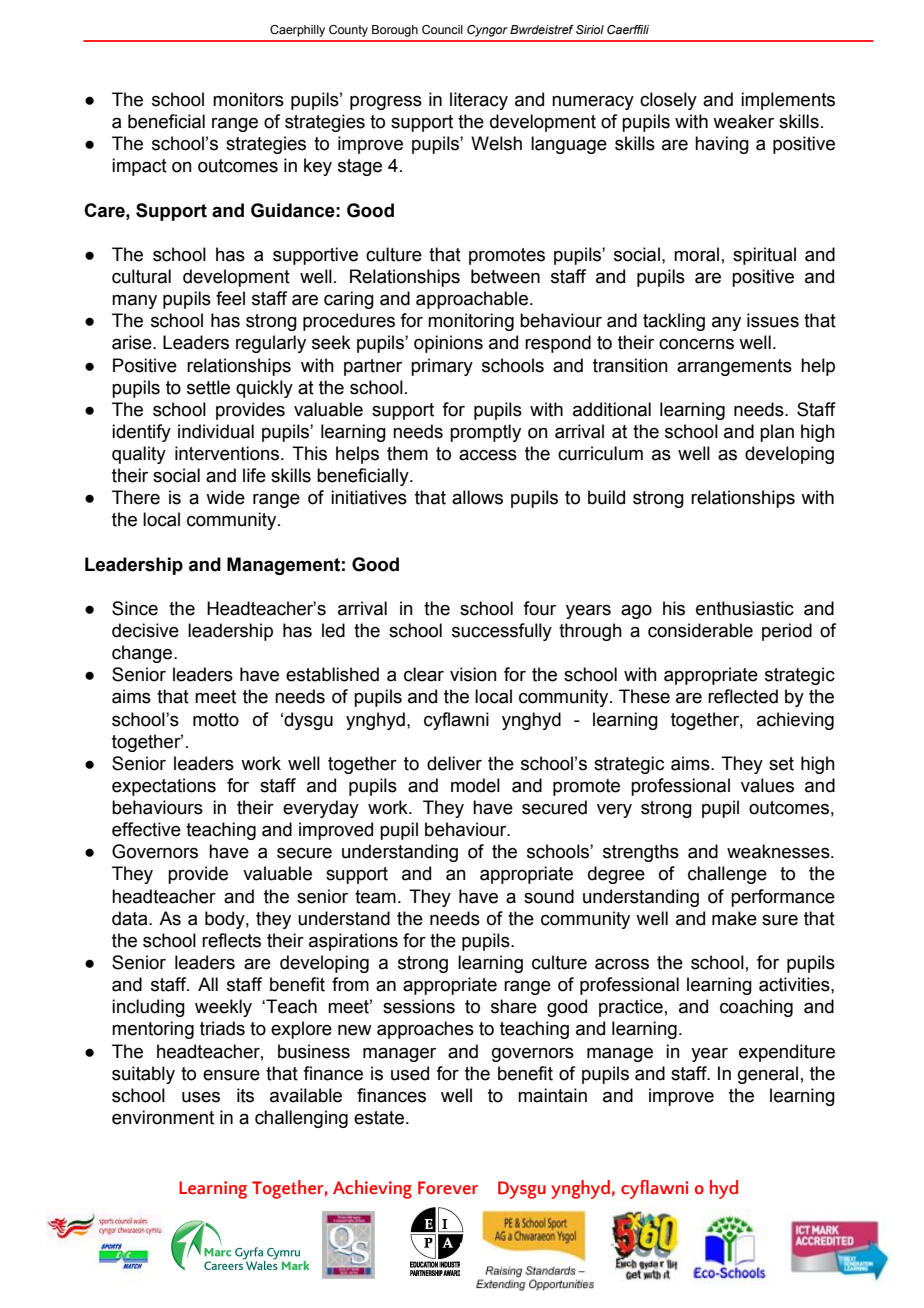  What do you see at coordinates (442, 29) in the document?
I see `Council` at bounding box center [442, 29].
